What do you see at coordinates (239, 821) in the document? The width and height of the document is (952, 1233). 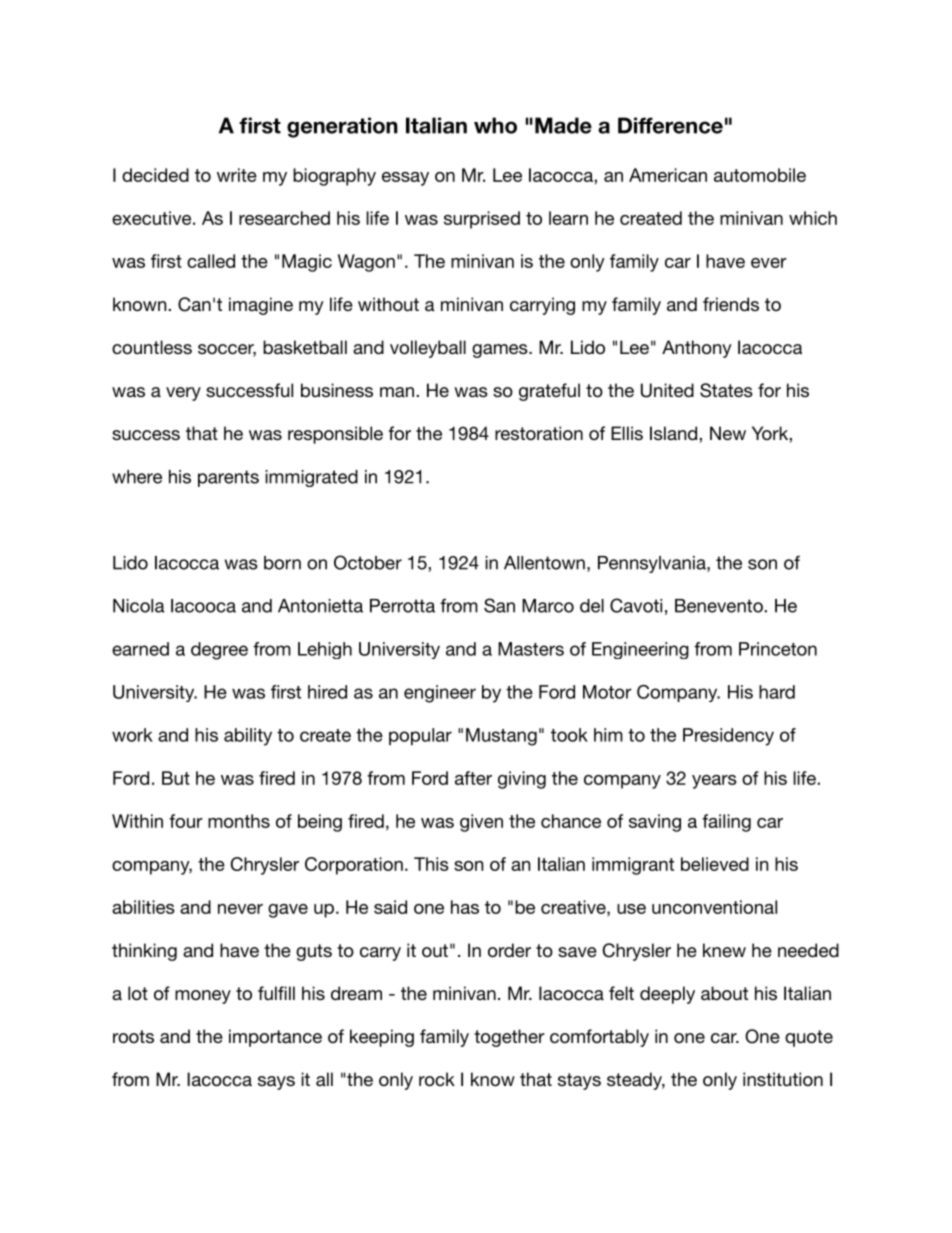 I see `months` at bounding box center [239, 821].
